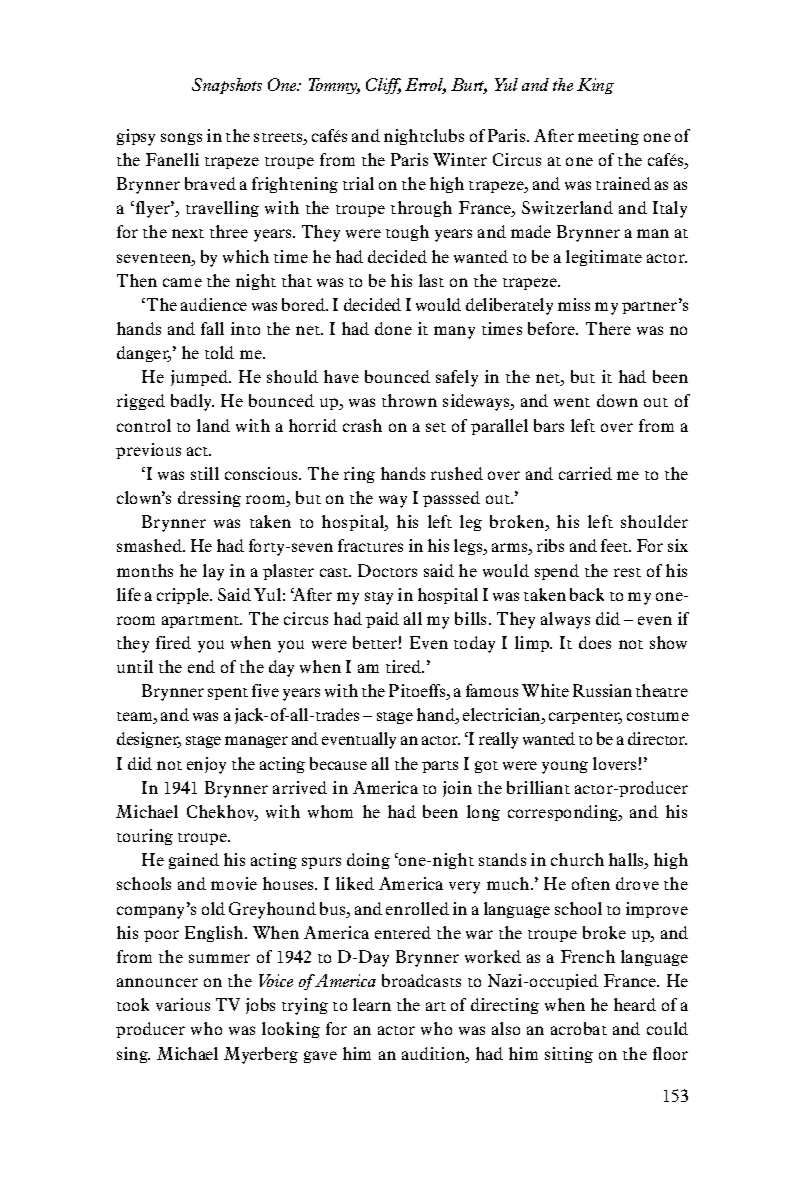  I want to click on badly, so click(192, 402).
